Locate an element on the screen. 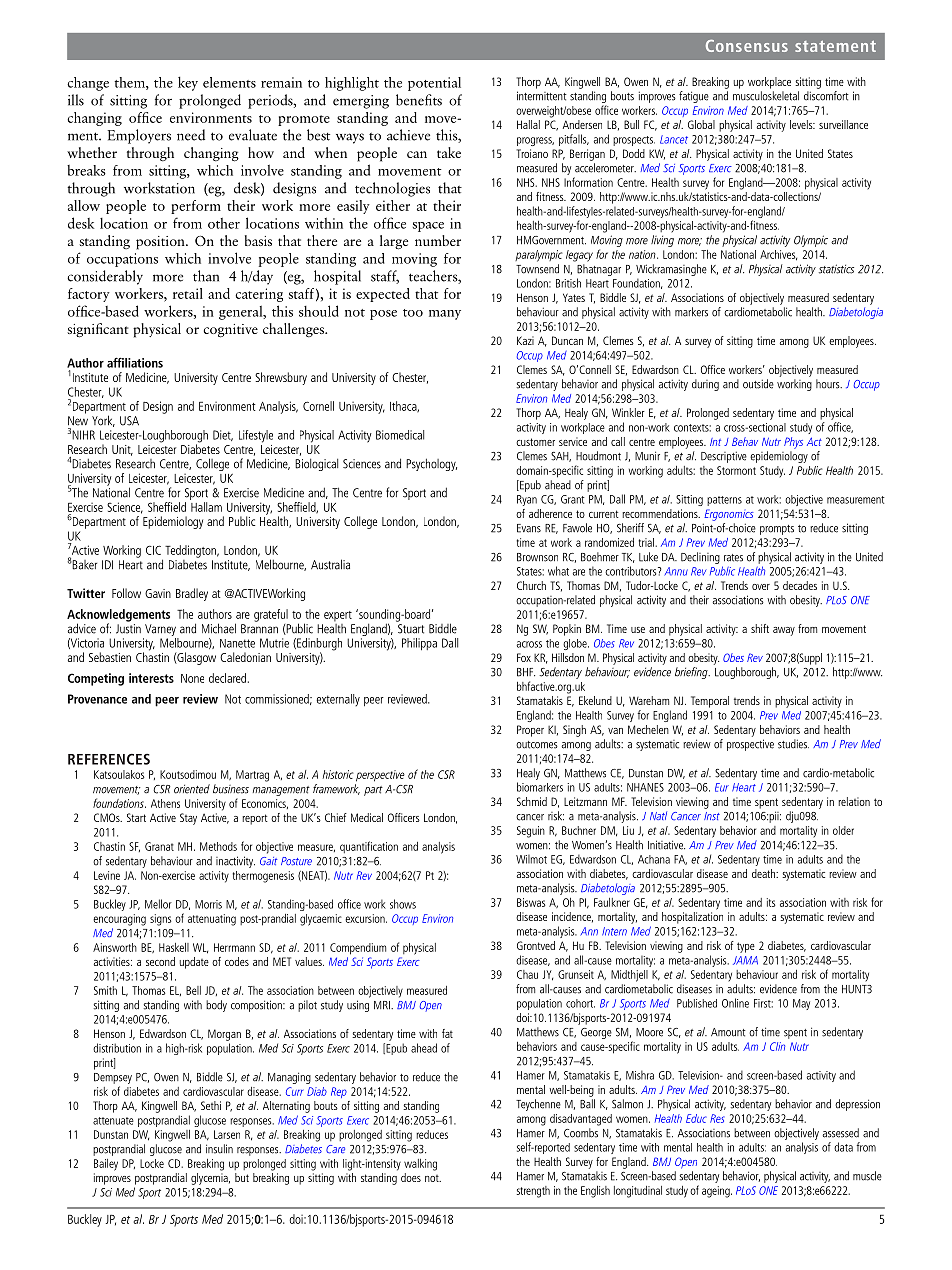 The image size is (952, 1270). USA is located at coordinates (129, 421).
